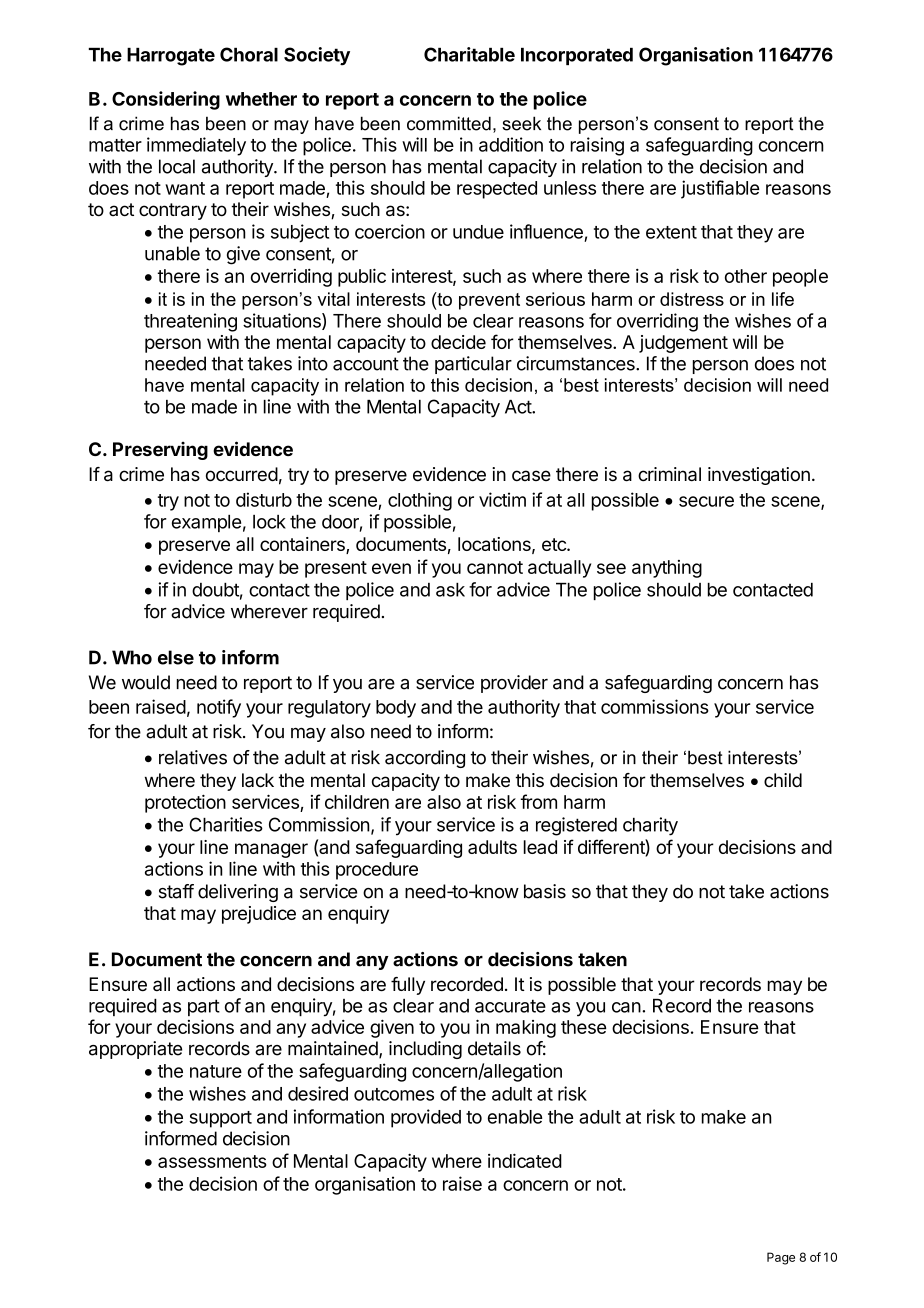  Describe the element at coordinates (449, 123) in the screenshot. I see `committed` at that location.
